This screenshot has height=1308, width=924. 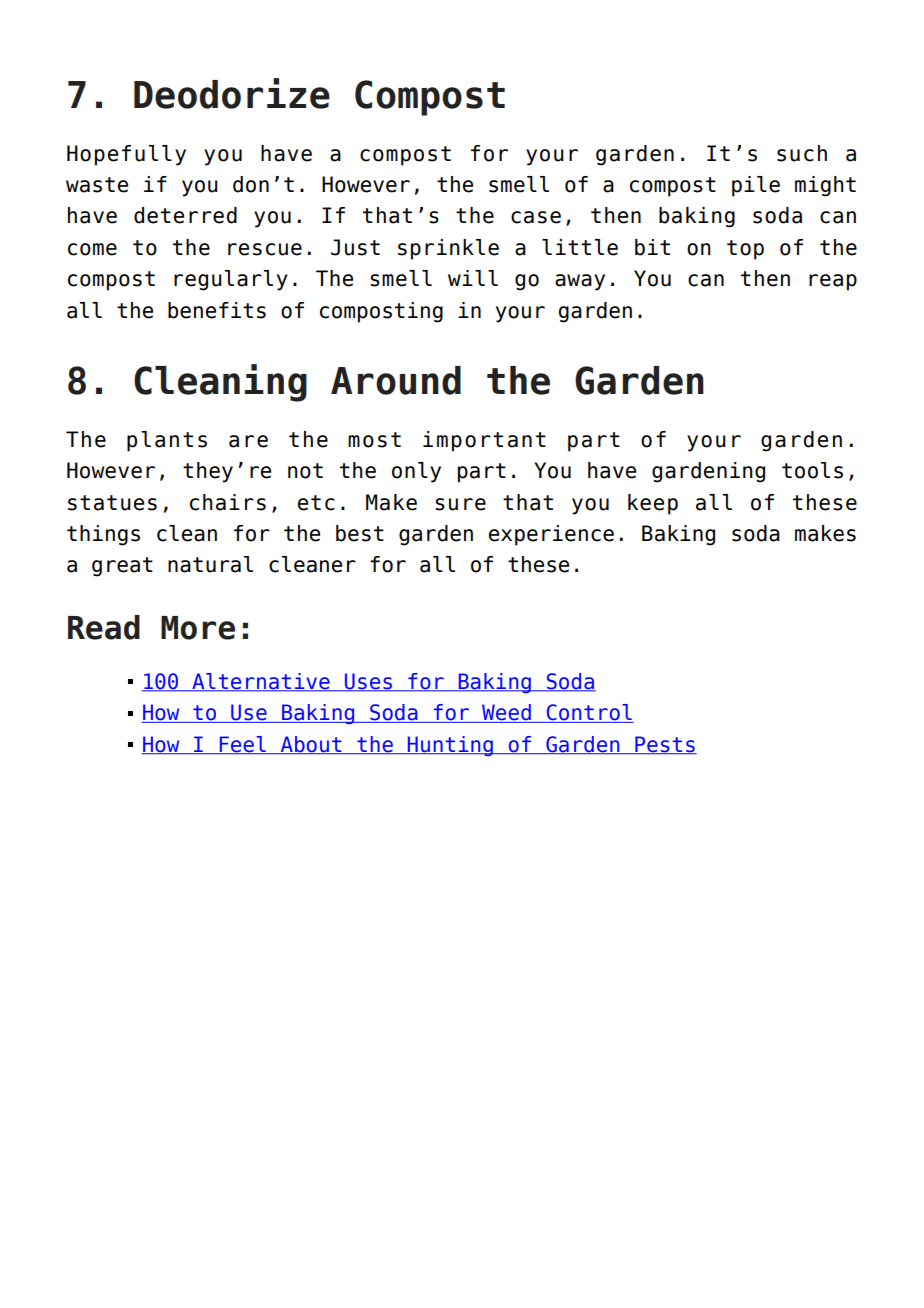 What do you see at coordinates (232, 93) in the screenshot?
I see `Deodorize` at bounding box center [232, 93].
